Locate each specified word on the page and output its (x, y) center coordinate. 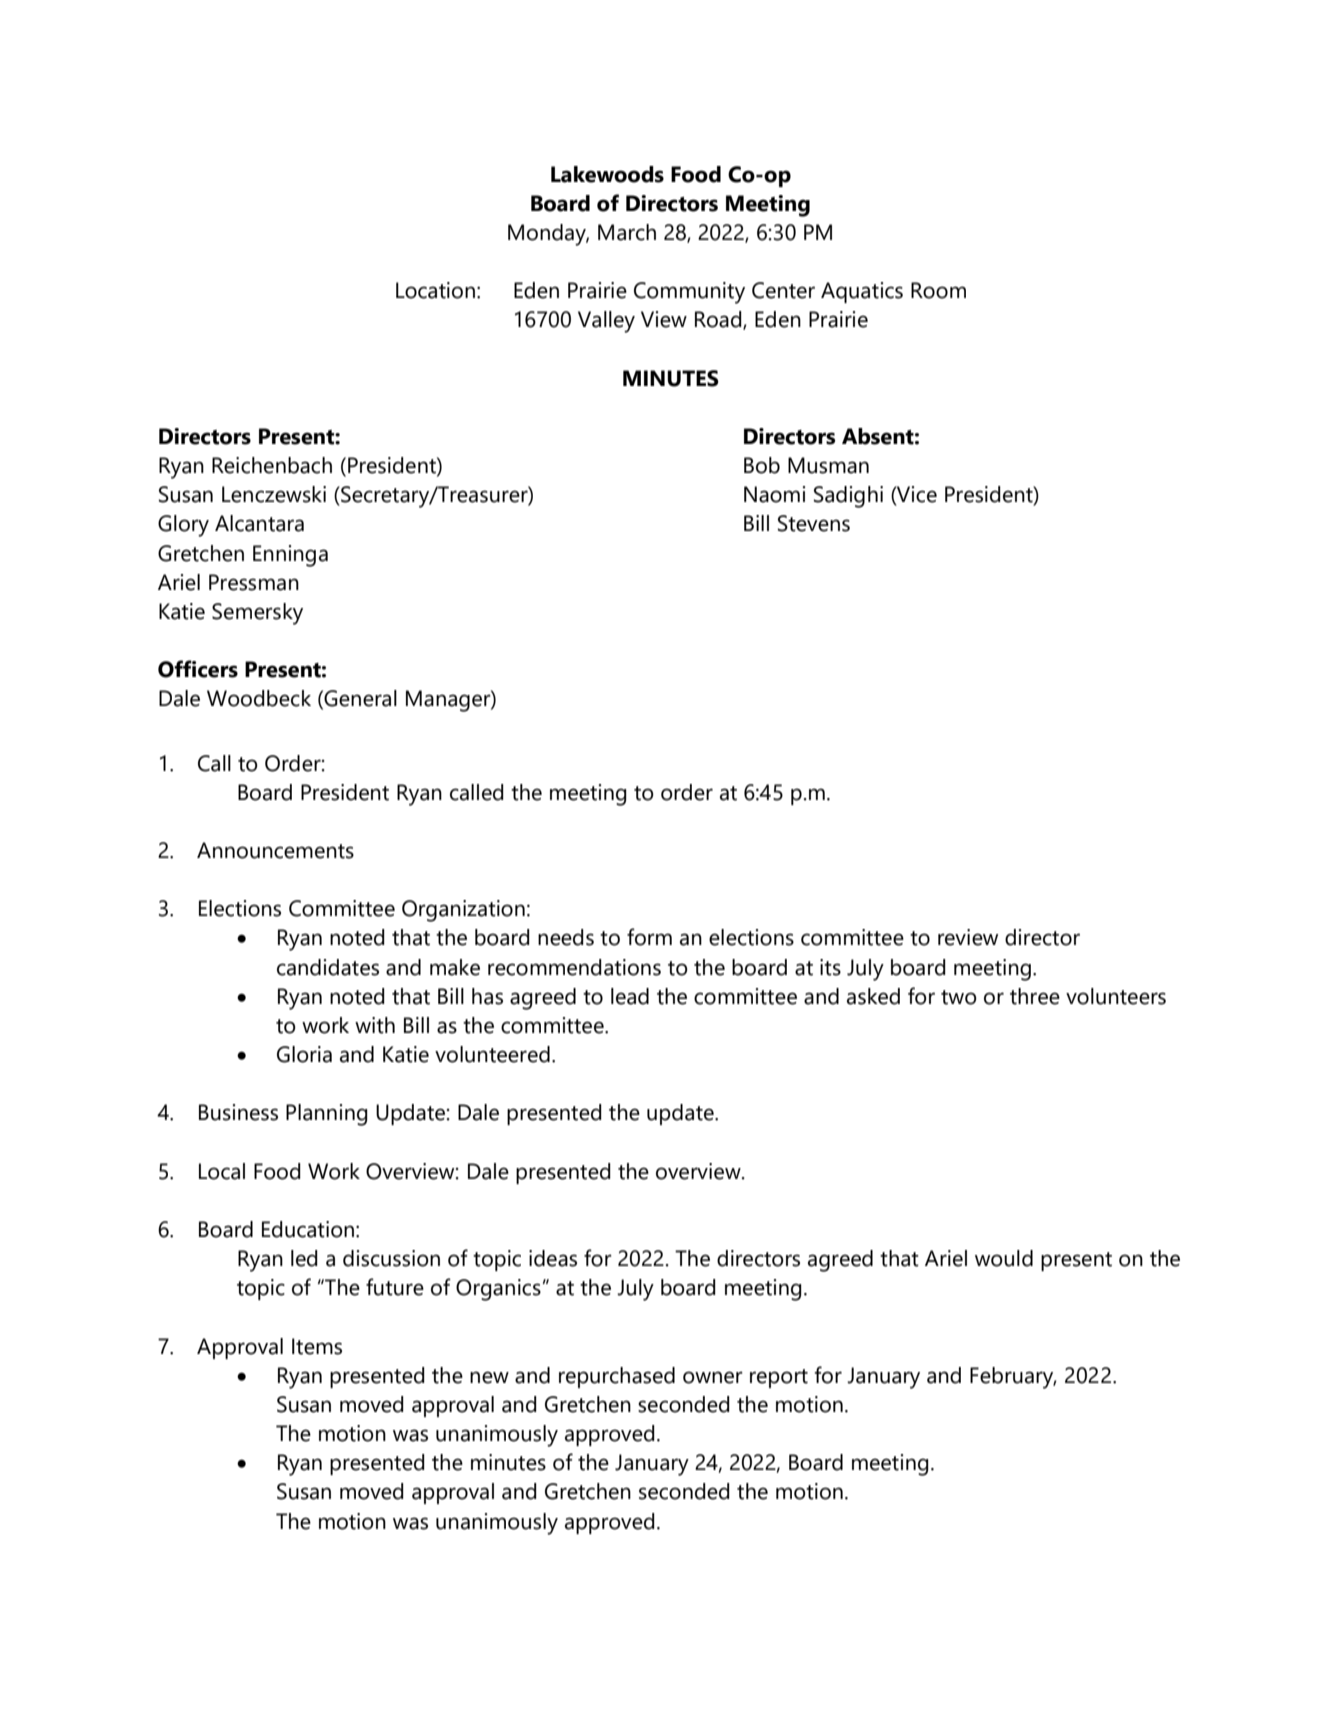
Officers (198, 669)
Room (938, 290)
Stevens (814, 523)
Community (689, 293)
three (1035, 996)
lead (630, 996)
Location (435, 290)
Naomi (775, 494)
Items (317, 1346)
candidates (328, 967)
